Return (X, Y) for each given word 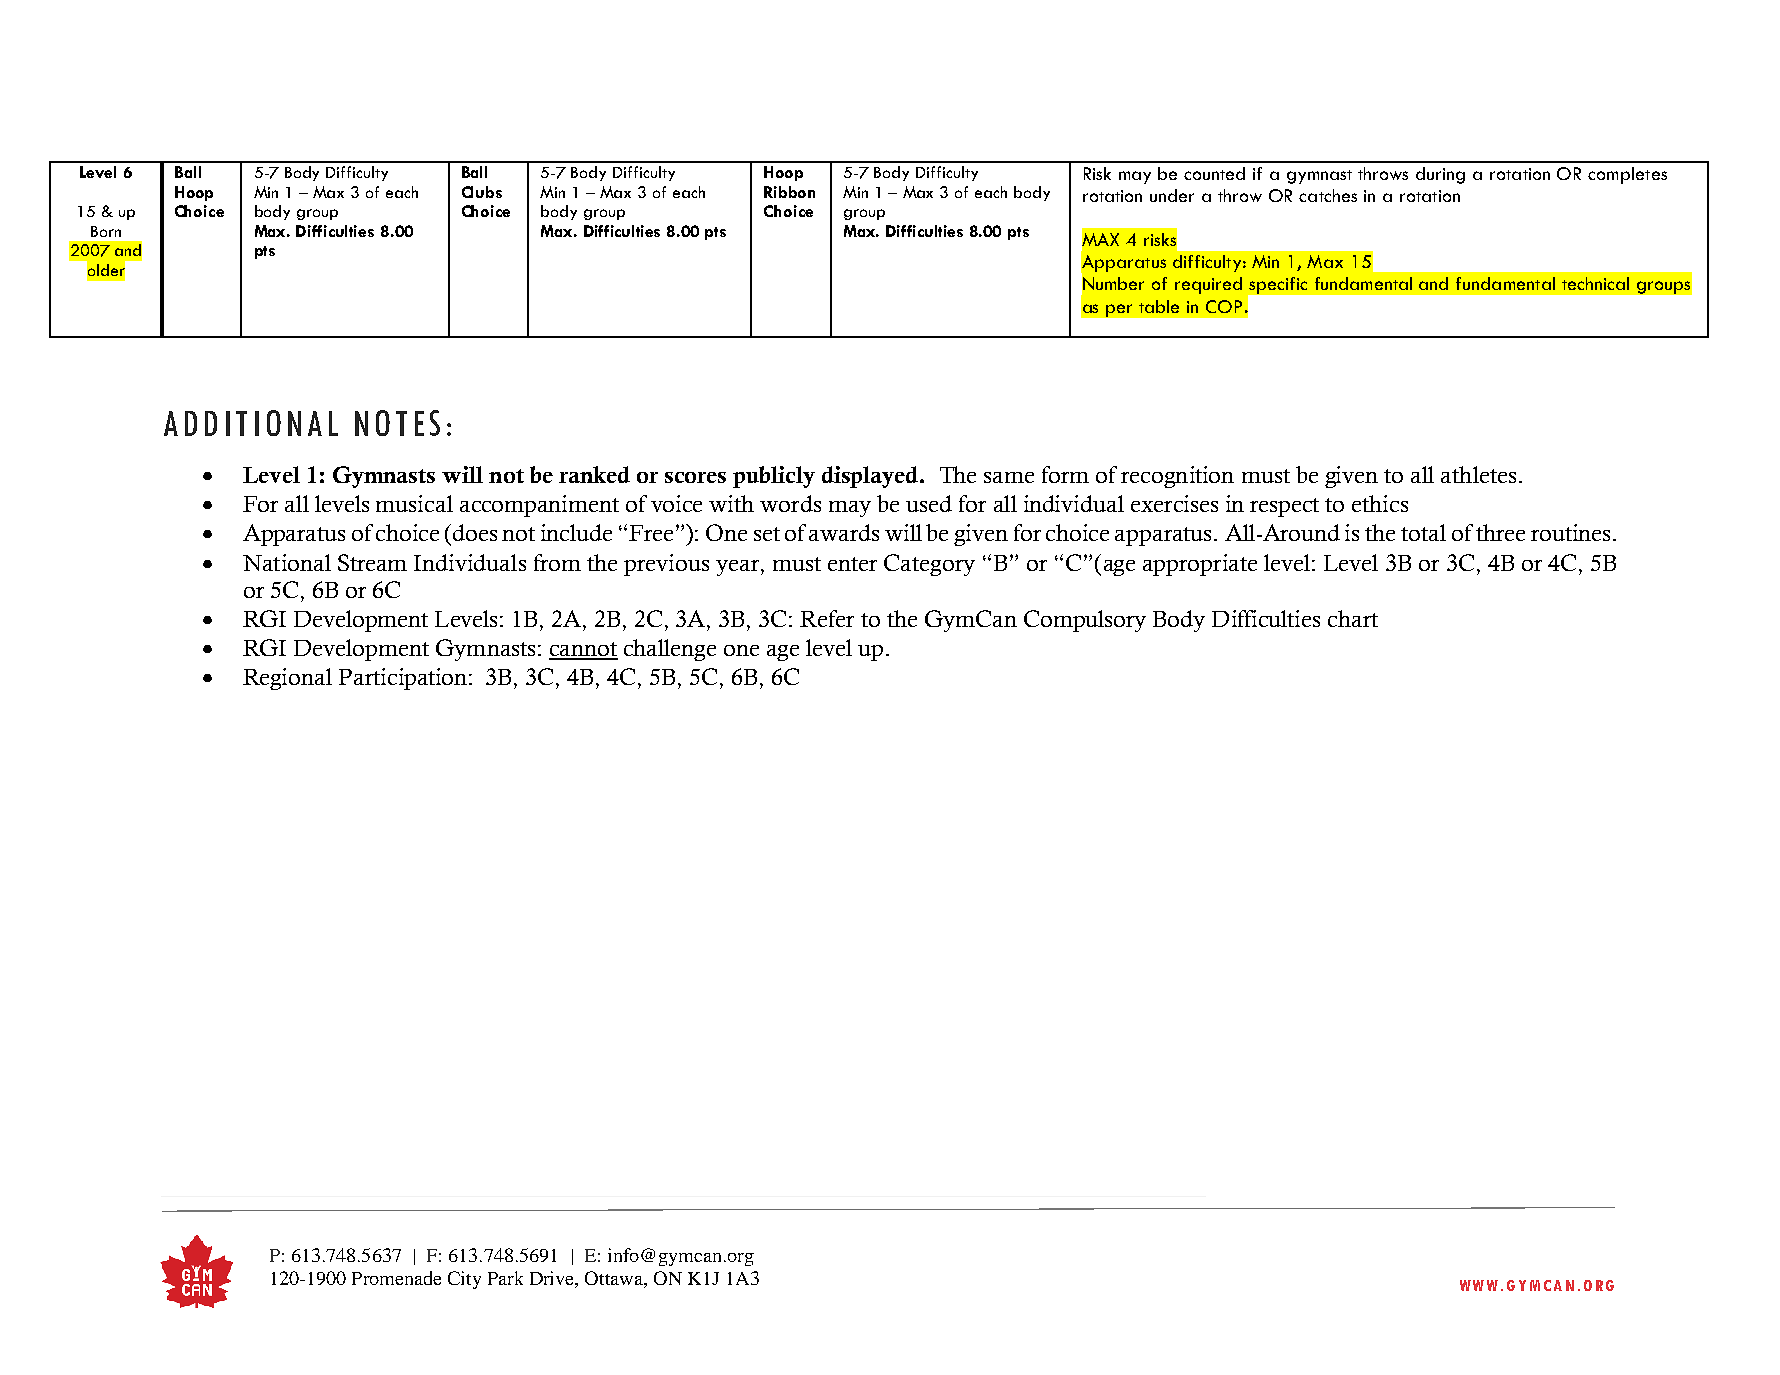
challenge (670, 650)
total (1423, 532)
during (1440, 175)
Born (106, 231)
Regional (287, 679)
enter (852, 564)
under (1172, 195)
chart (1353, 618)
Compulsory (1085, 621)
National (287, 562)
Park (505, 1278)
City (464, 1280)
